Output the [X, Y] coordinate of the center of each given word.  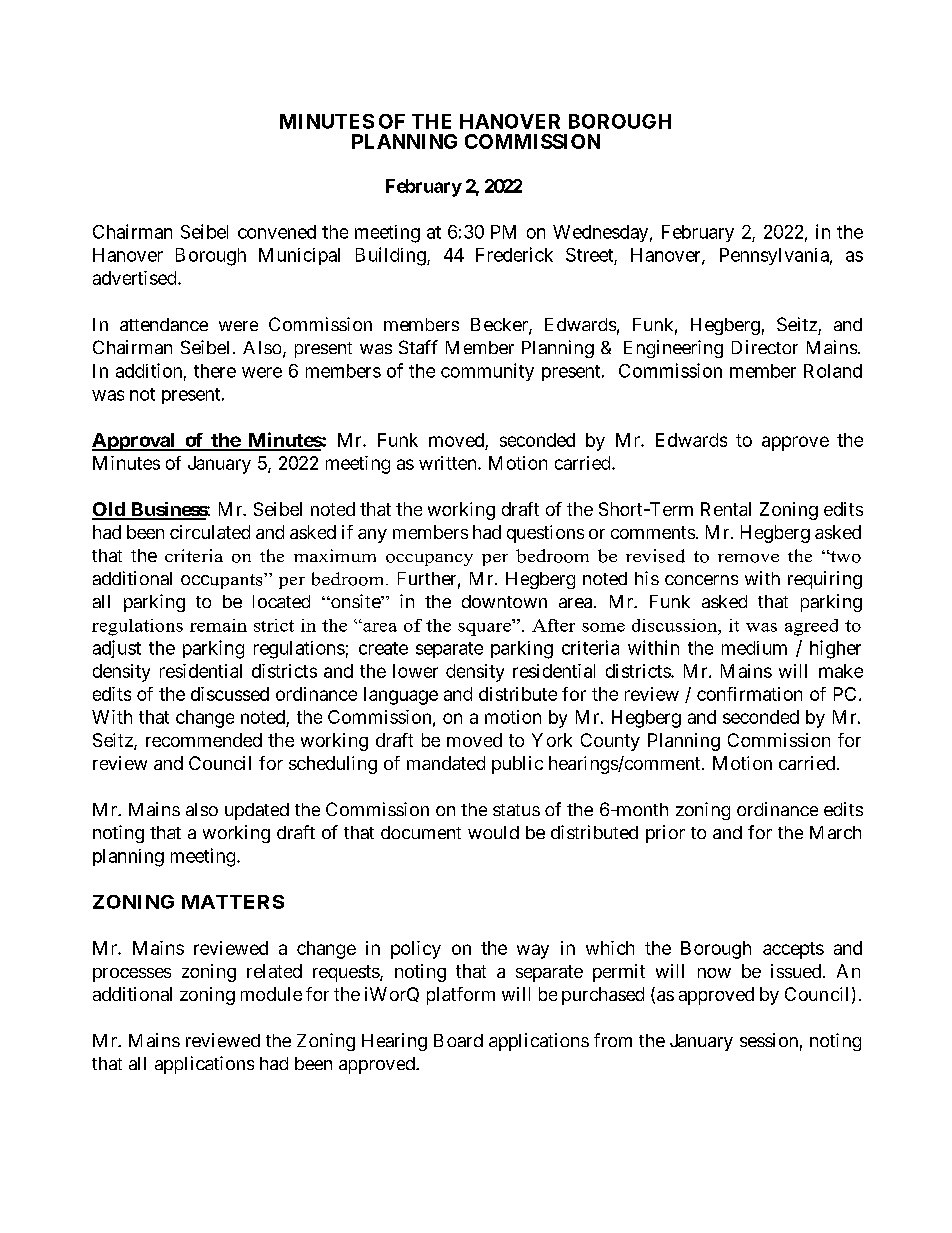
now [714, 973]
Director [765, 347]
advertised [136, 278]
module [271, 994]
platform [461, 996]
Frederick [514, 254]
